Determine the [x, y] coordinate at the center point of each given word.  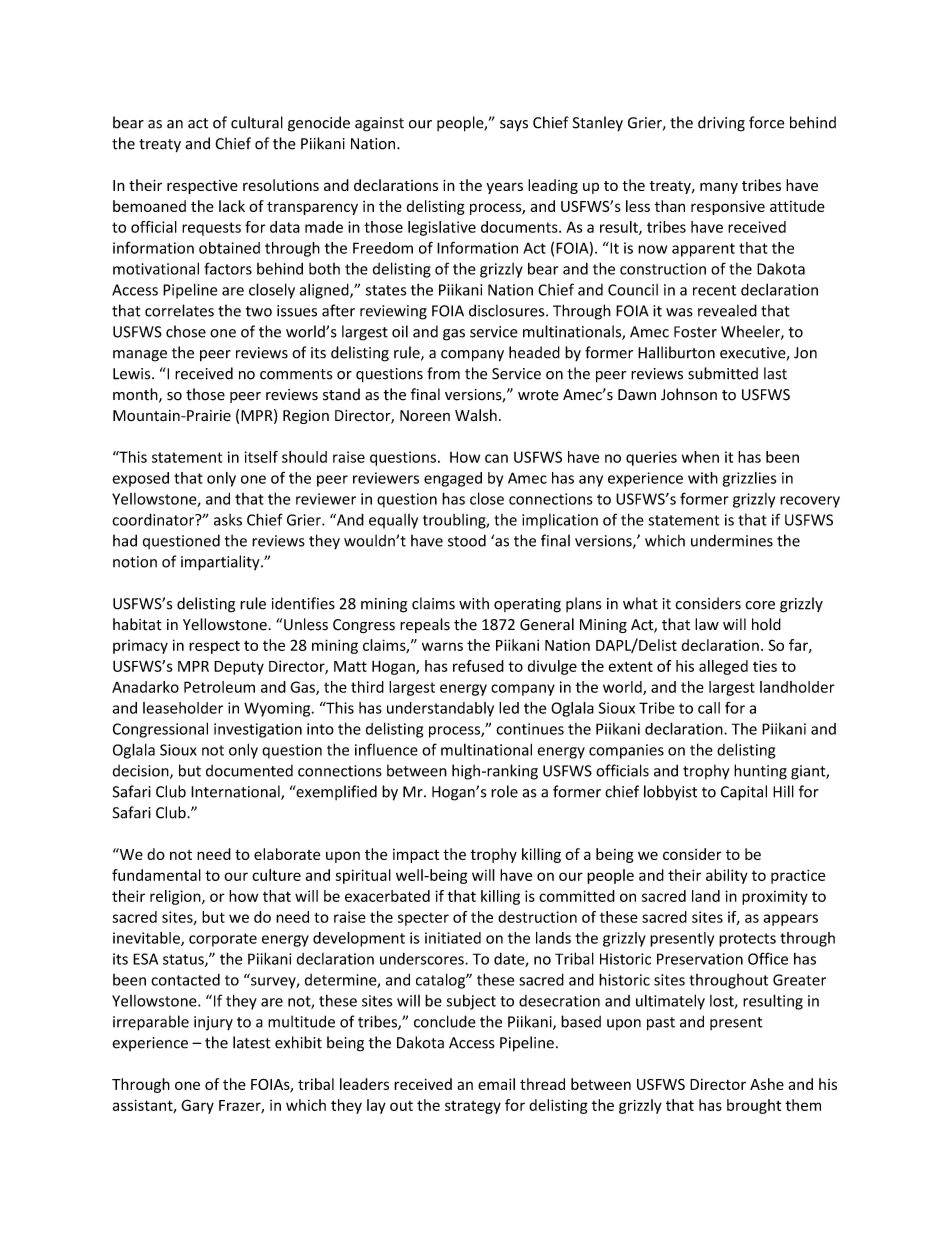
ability [727, 876]
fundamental [156, 875]
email [496, 1084]
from [443, 373]
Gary [197, 1106]
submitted [723, 373]
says [514, 125]
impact [416, 856]
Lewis [133, 374]
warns [442, 646]
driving [721, 124]
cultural [257, 122]
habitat [137, 624]
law [707, 624]
